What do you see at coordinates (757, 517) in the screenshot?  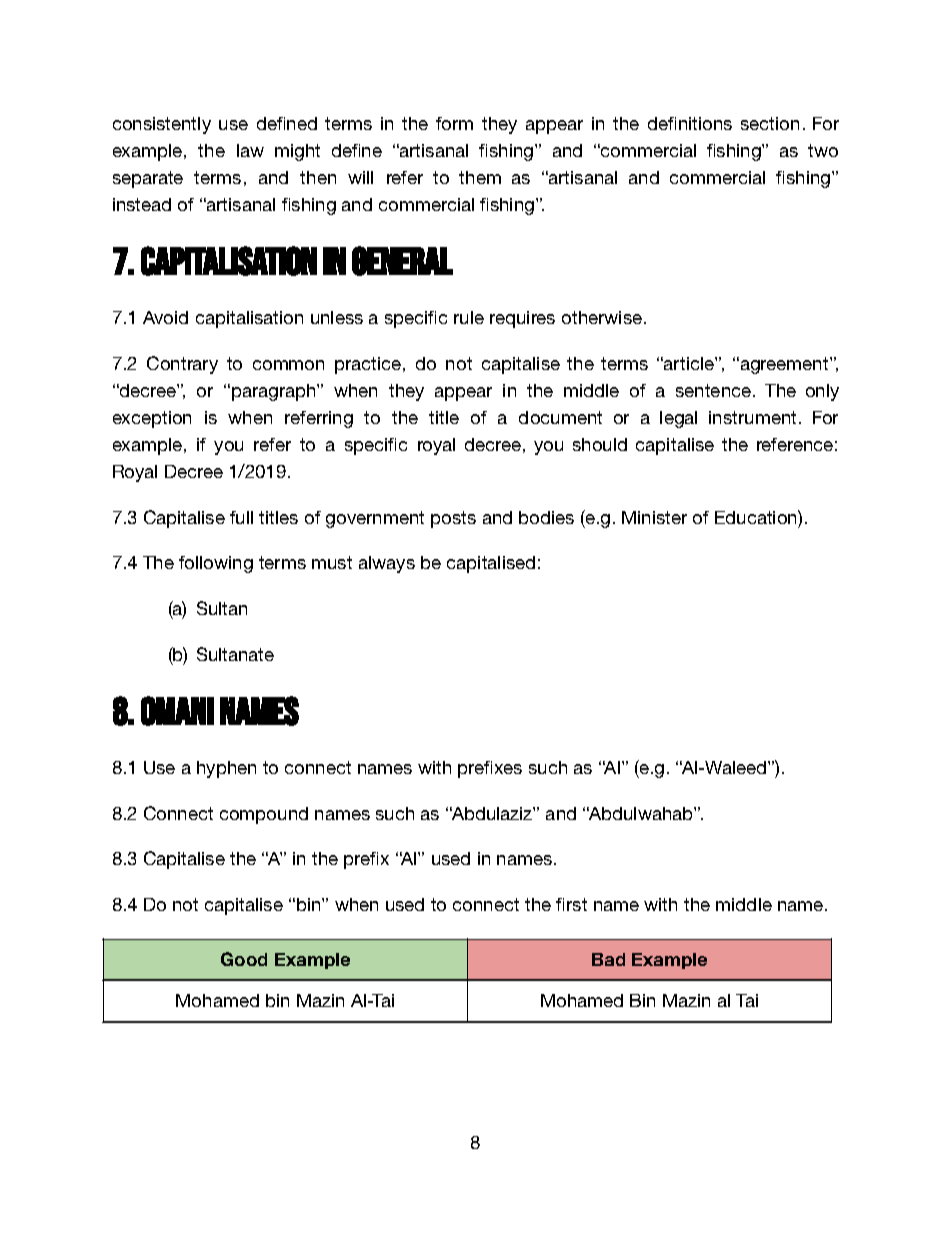 I see `Education` at bounding box center [757, 517].
